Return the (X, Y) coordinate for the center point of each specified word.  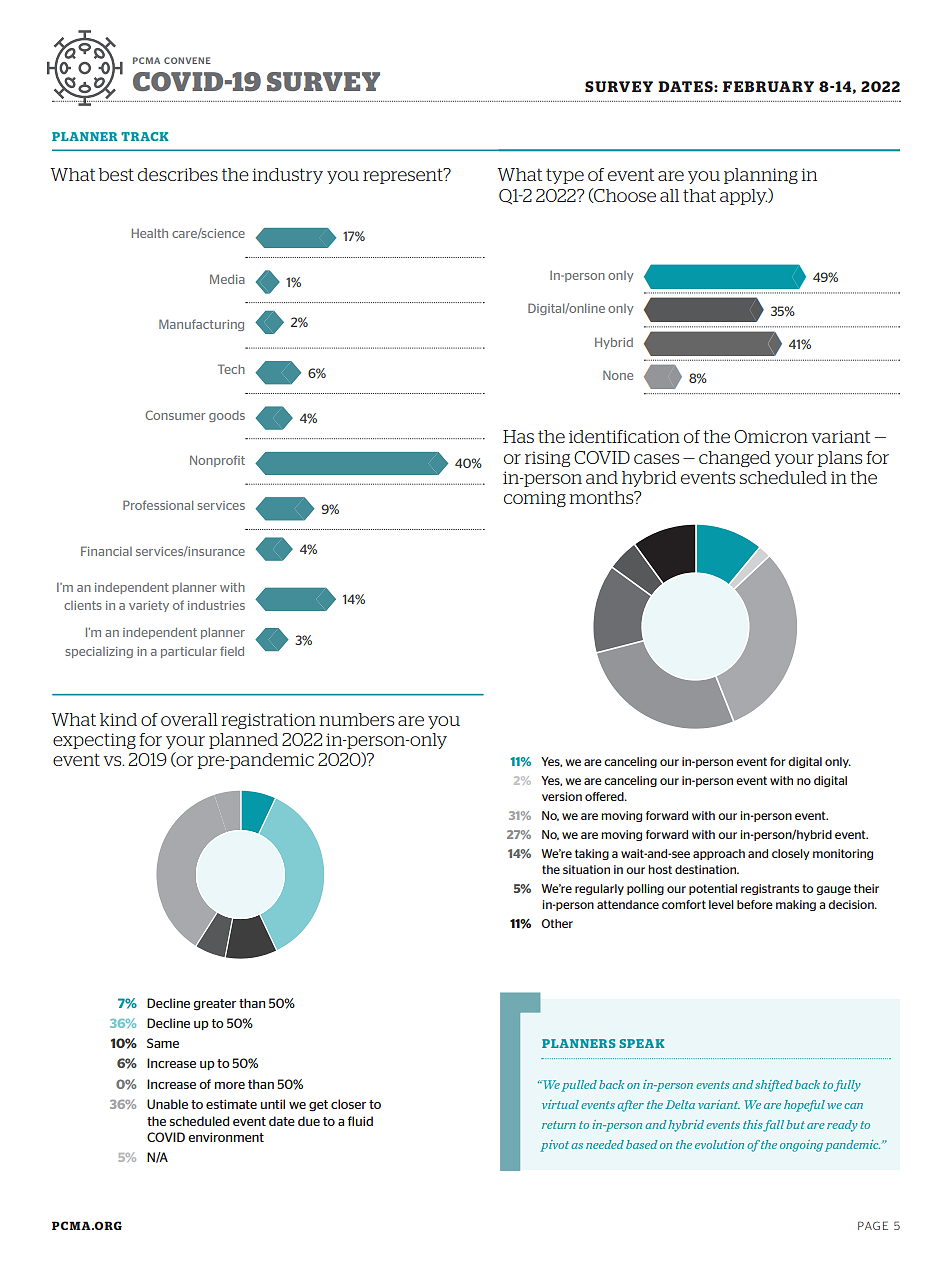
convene (187, 60)
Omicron (771, 436)
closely (790, 854)
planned (243, 741)
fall (773, 1126)
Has (518, 436)
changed (735, 459)
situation (586, 869)
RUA (773, 86)
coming (535, 499)
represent (404, 176)
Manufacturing (201, 325)
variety (149, 606)
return (559, 1125)
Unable (167, 1104)
